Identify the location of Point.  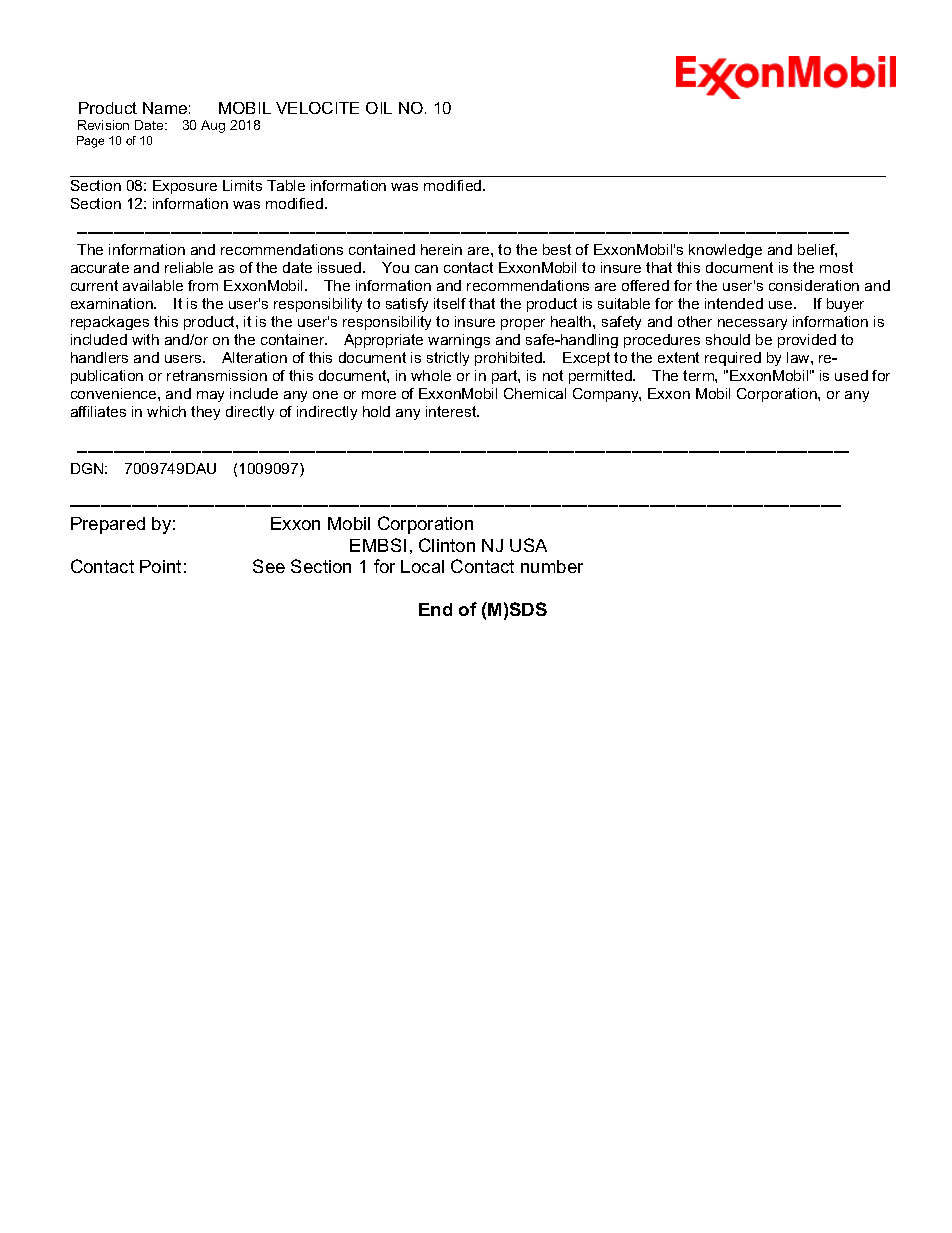
(160, 566).
